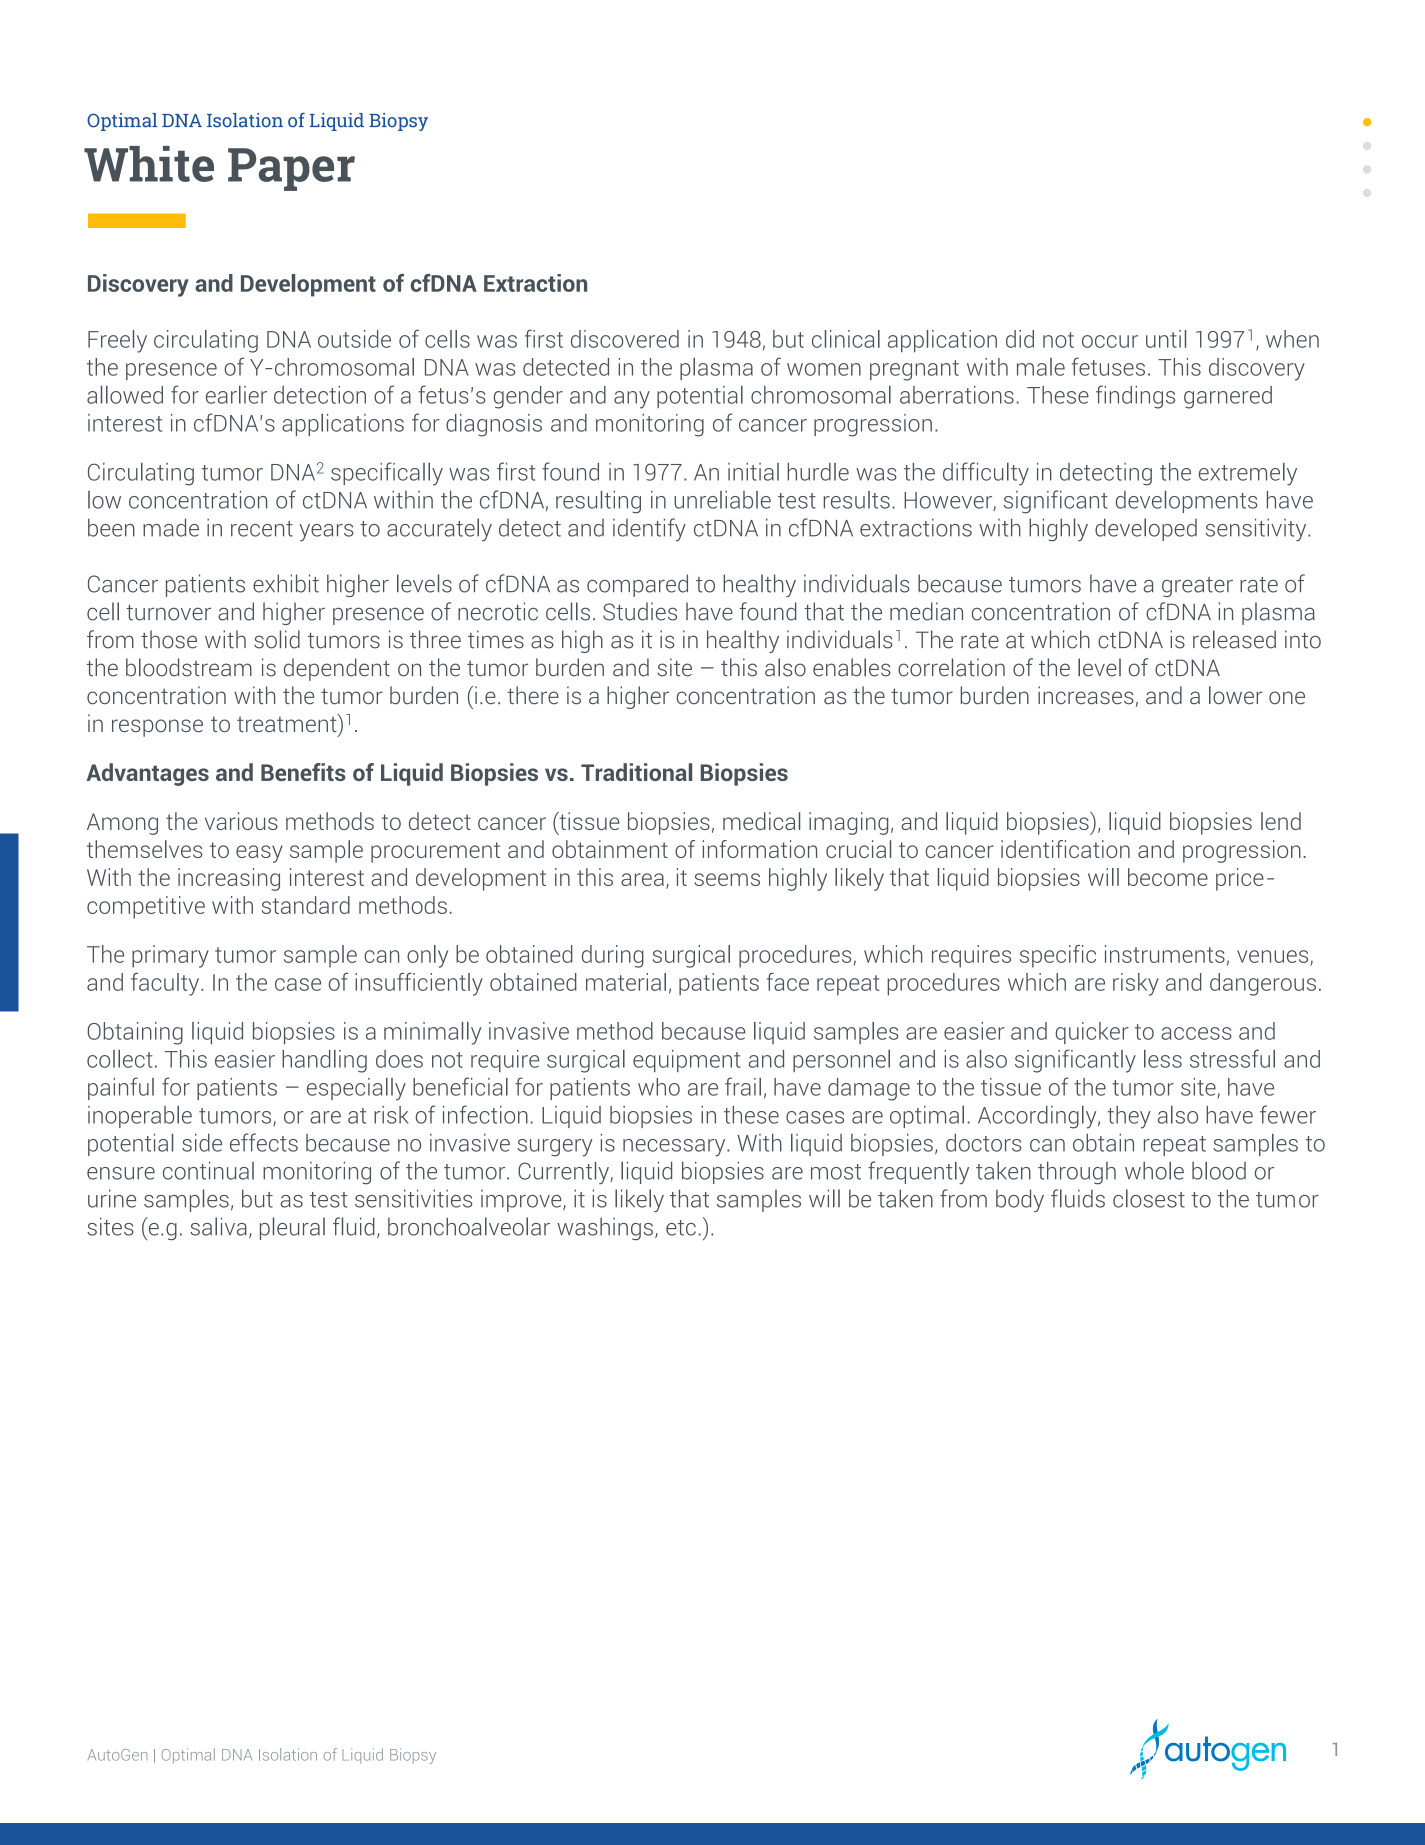  What do you see at coordinates (1248, 474) in the document?
I see `extremely` at bounding box center [1248, 474].
